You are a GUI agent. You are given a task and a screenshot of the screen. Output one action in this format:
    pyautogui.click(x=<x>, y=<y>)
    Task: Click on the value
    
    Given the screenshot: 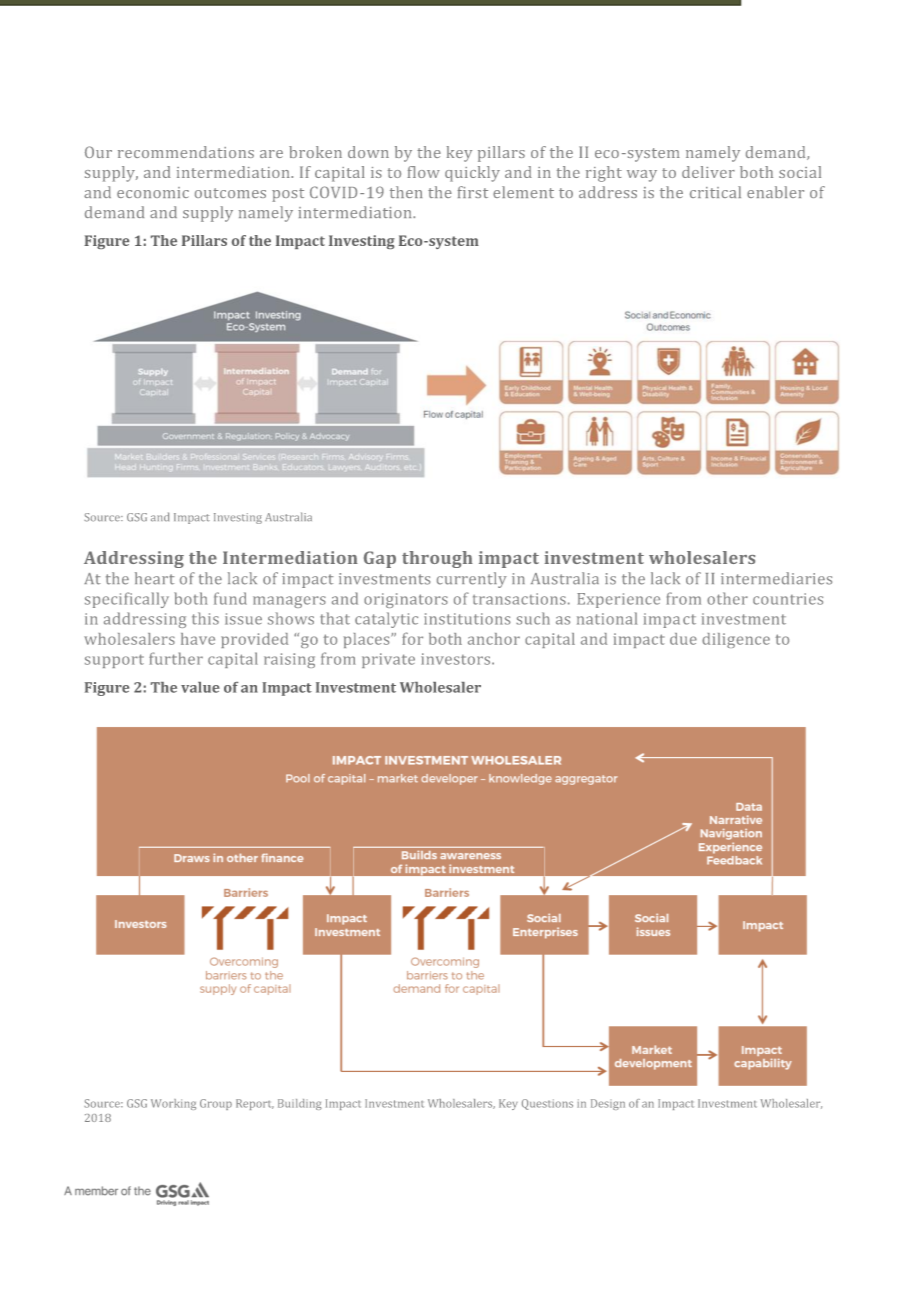 What is the action you would take?
    pyautogui.click(x=200, y=687)
